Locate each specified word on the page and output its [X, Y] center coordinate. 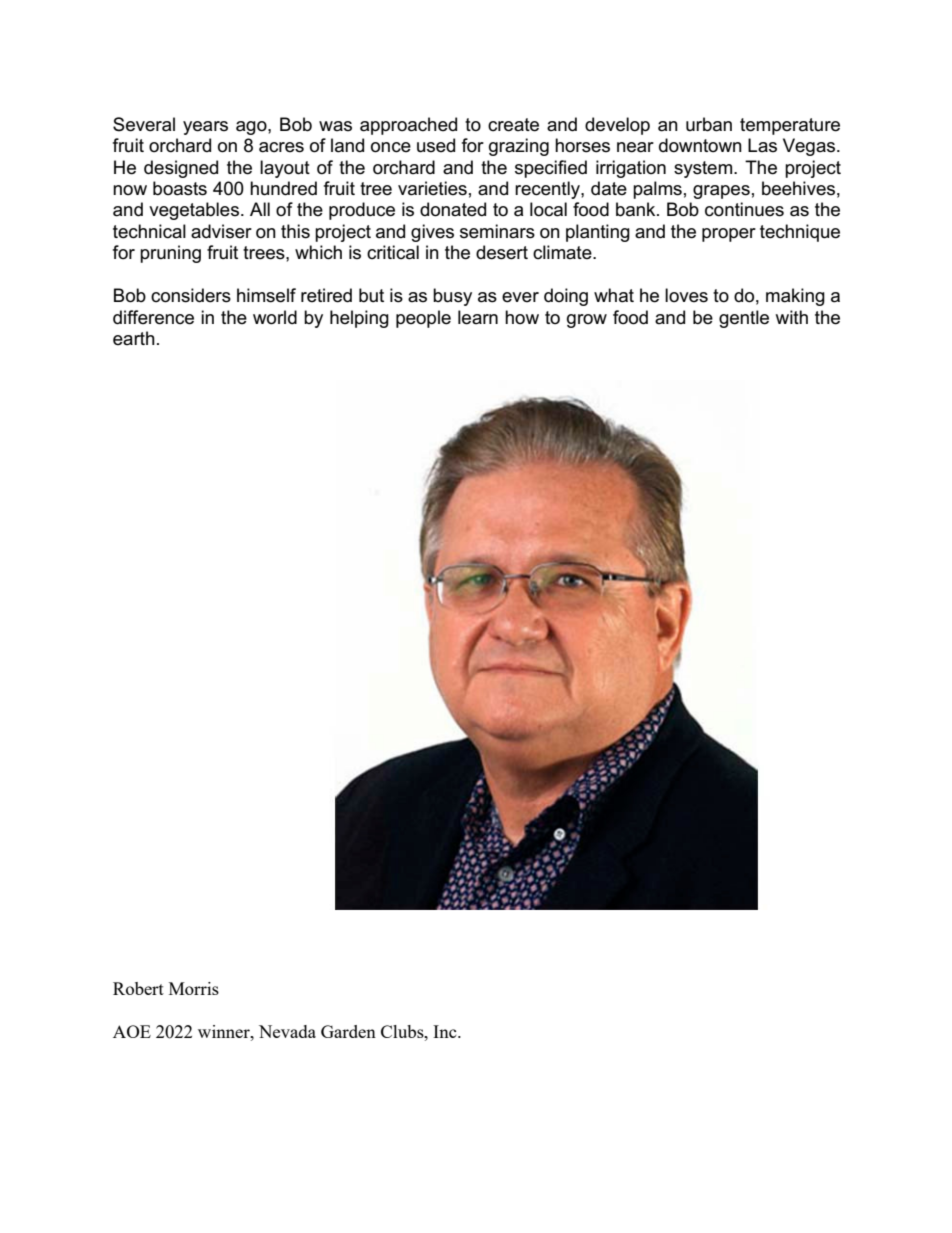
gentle [744, 319]
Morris [194, 988]
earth [134, 338]
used [436, 145]
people [423, 319]
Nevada [287, 1031]
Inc [446, 1031]
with [791, 317]
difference [153, 317]
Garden [348, 1031]
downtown [700, 145]
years [205, 128]
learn [478, 317]
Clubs [403, 1031]
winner [225, 1031]
